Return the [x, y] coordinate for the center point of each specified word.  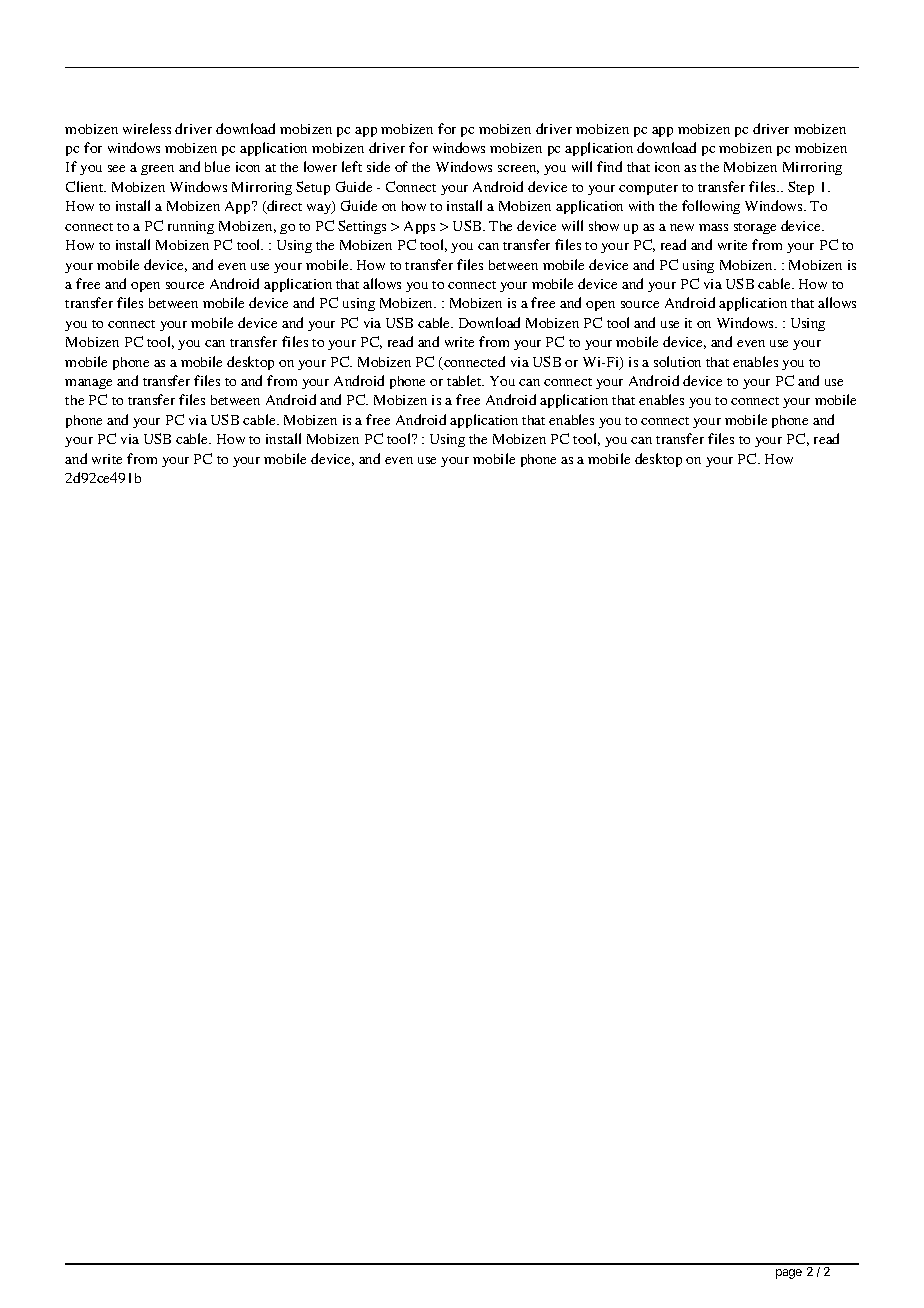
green [157, 170]
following [711, 207]
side [378, 166]
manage [88, 384]
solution [677, 361]
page [789, 1274]
